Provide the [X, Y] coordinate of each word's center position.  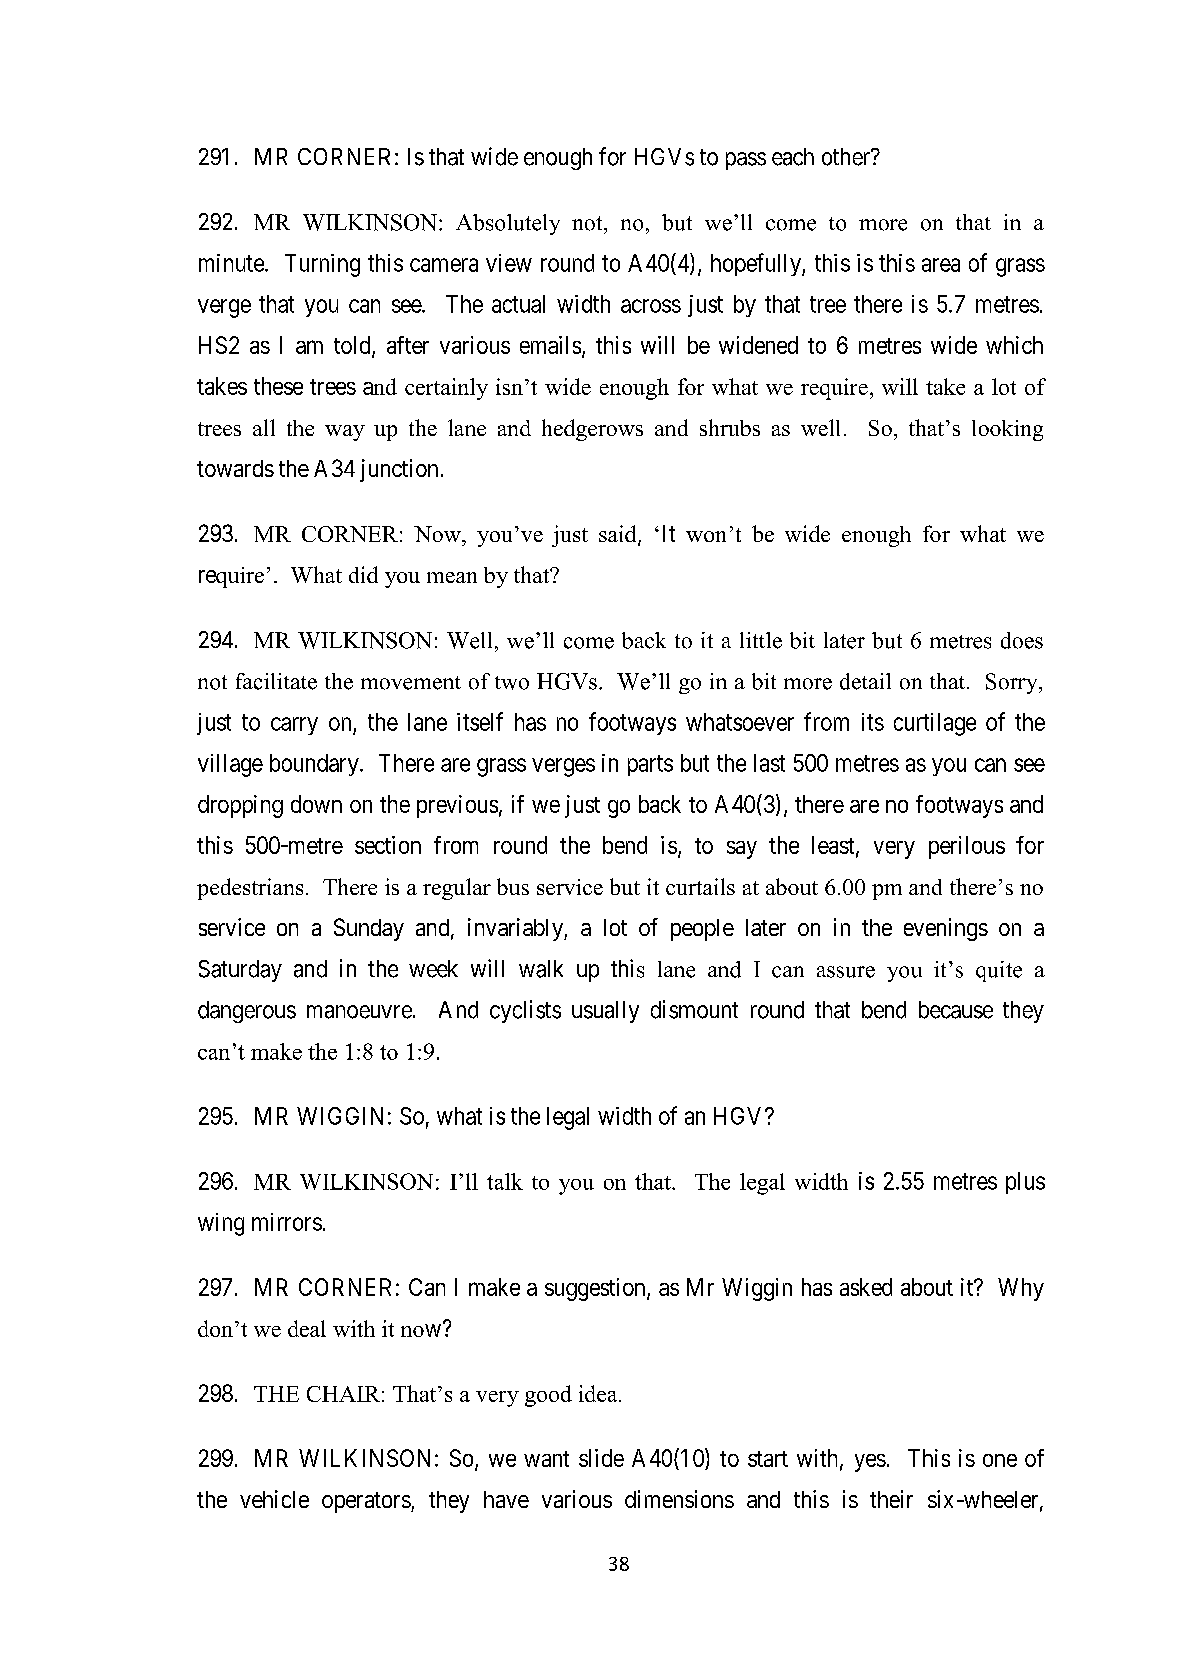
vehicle [274, 1499]
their [891, 1499]
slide [601, 1458]
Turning [322, 265]
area [941, 265]
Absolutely [508, 224]
